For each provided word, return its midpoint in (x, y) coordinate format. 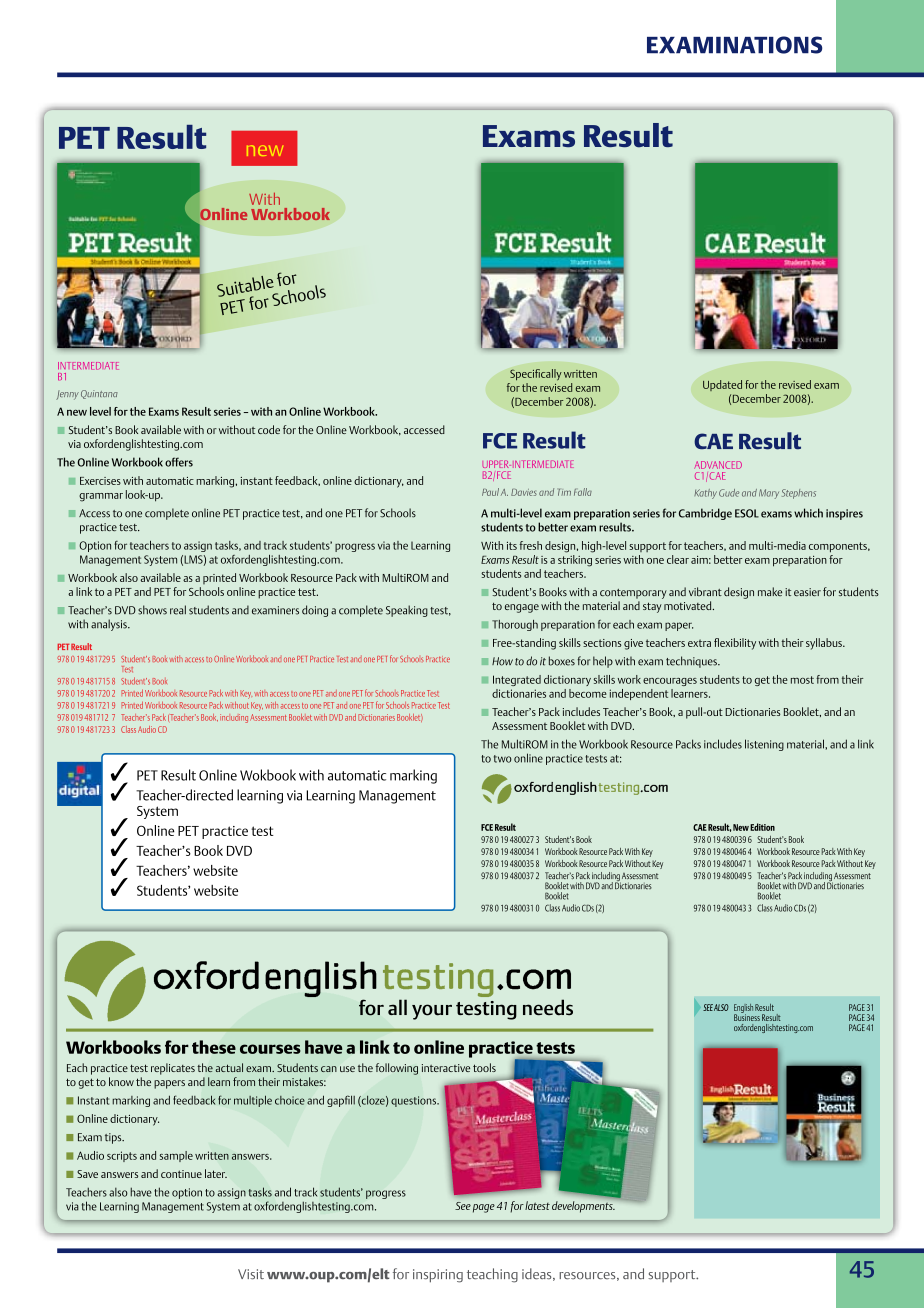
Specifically (536, 375)
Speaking (407, 611)
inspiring (438, 1276)
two (503, 759)
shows (152, 610)
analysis (110, 625)
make (770, 591)
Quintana (99, 394)
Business (747, 1016)
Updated (722, 385)
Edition (762, 827)
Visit (251, 1274)
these (214, 1047)
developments (583, 1206)
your (432, 1012)
